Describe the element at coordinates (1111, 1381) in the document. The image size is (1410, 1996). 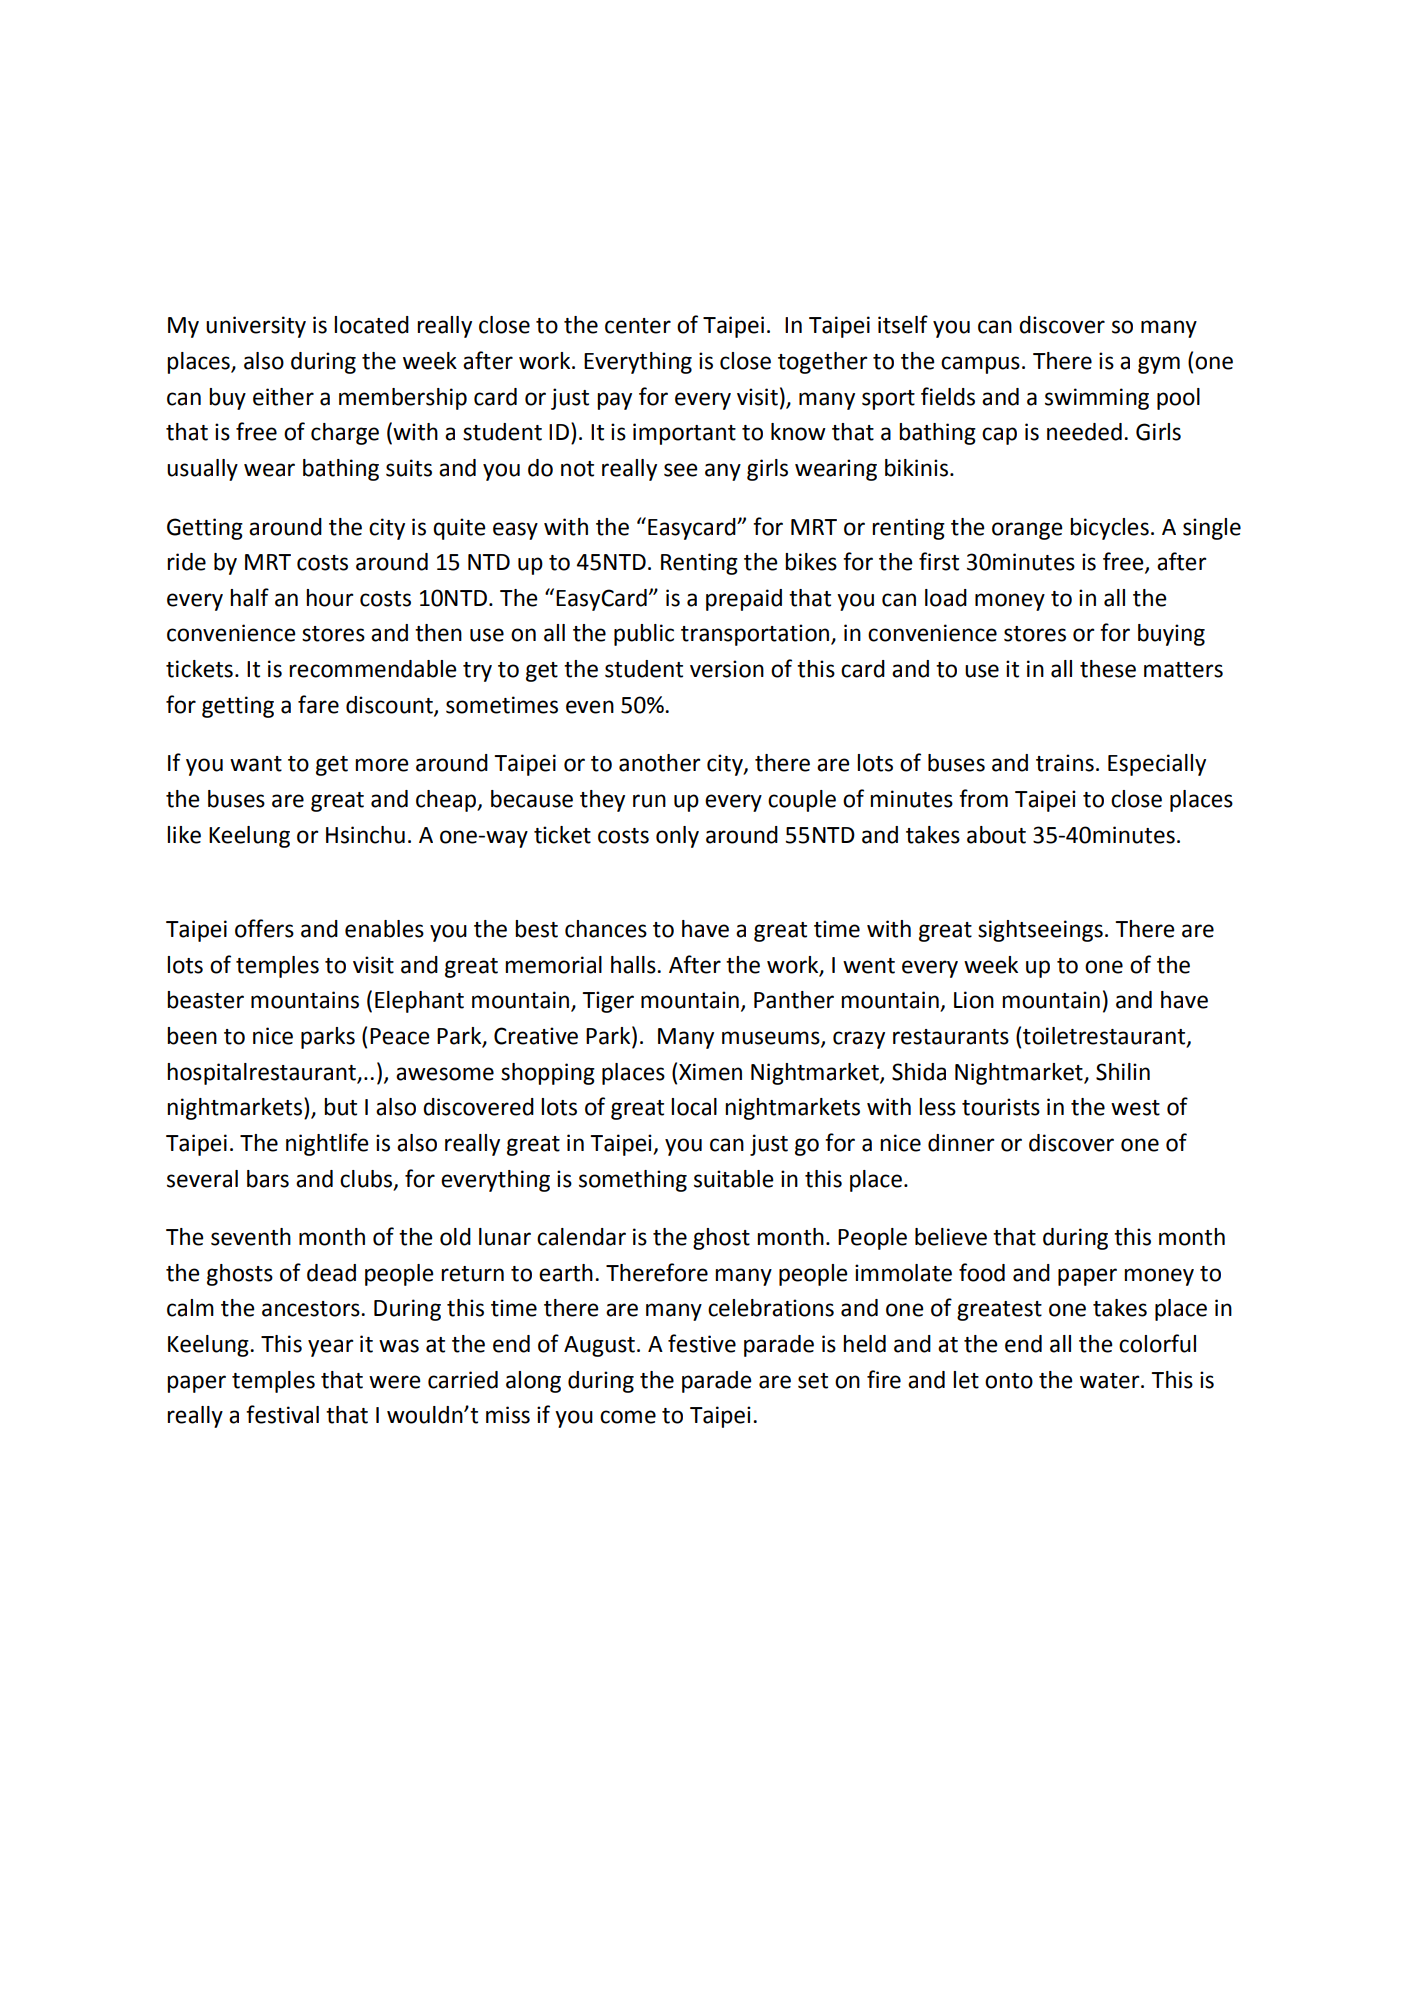
I see `water` at that location.
